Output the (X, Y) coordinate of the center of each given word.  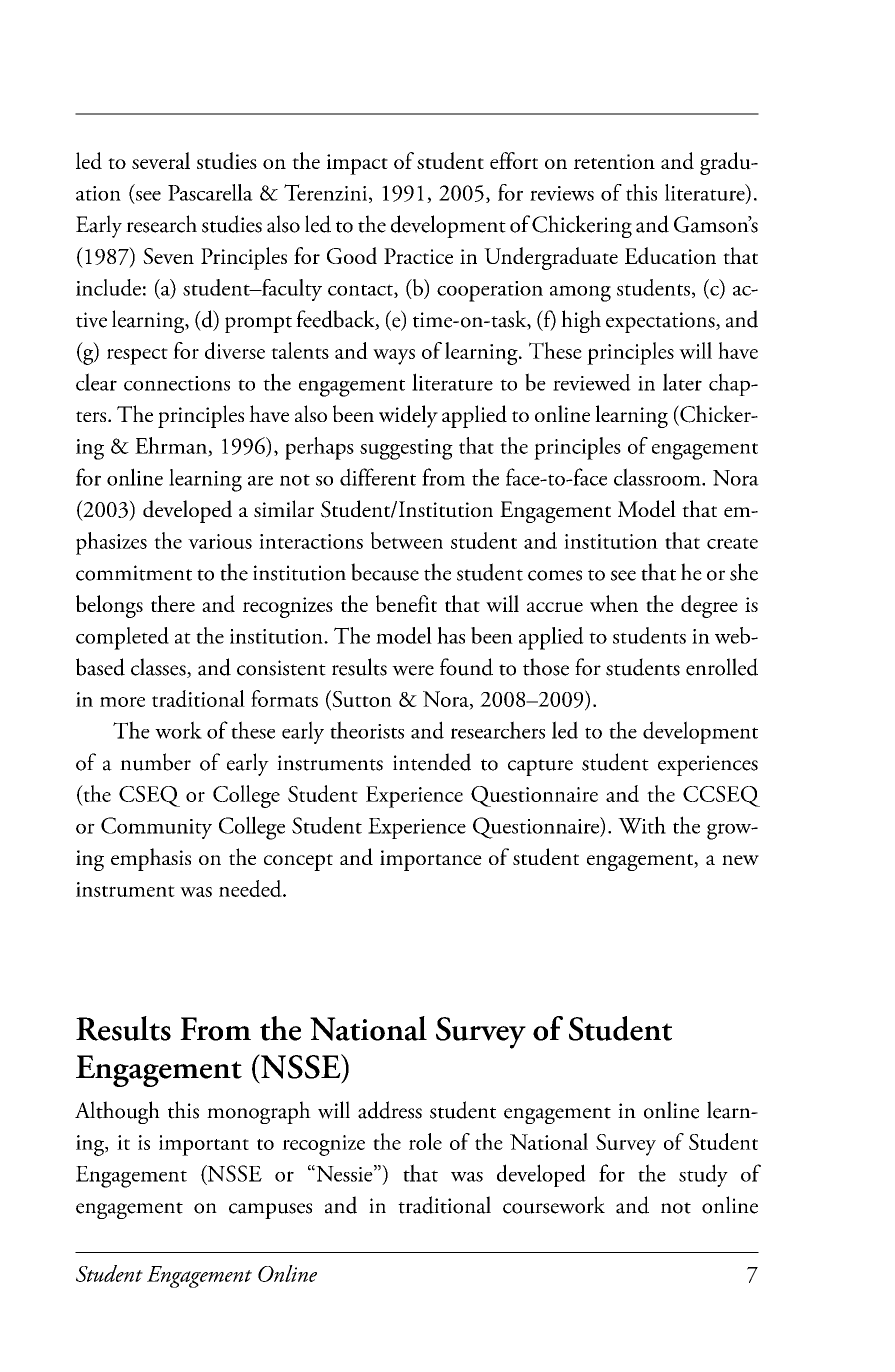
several (161, 160)
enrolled (722, 667)
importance (431, 860)
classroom (658, 477)
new (740, 860)
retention (614, 161)
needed (251, 888)
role (425, 1141)
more (122, 702)
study (703, 1175)
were (413, 670)
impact (357, 164)
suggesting (406, 449)
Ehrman (172, 446)
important (204, 1145)
